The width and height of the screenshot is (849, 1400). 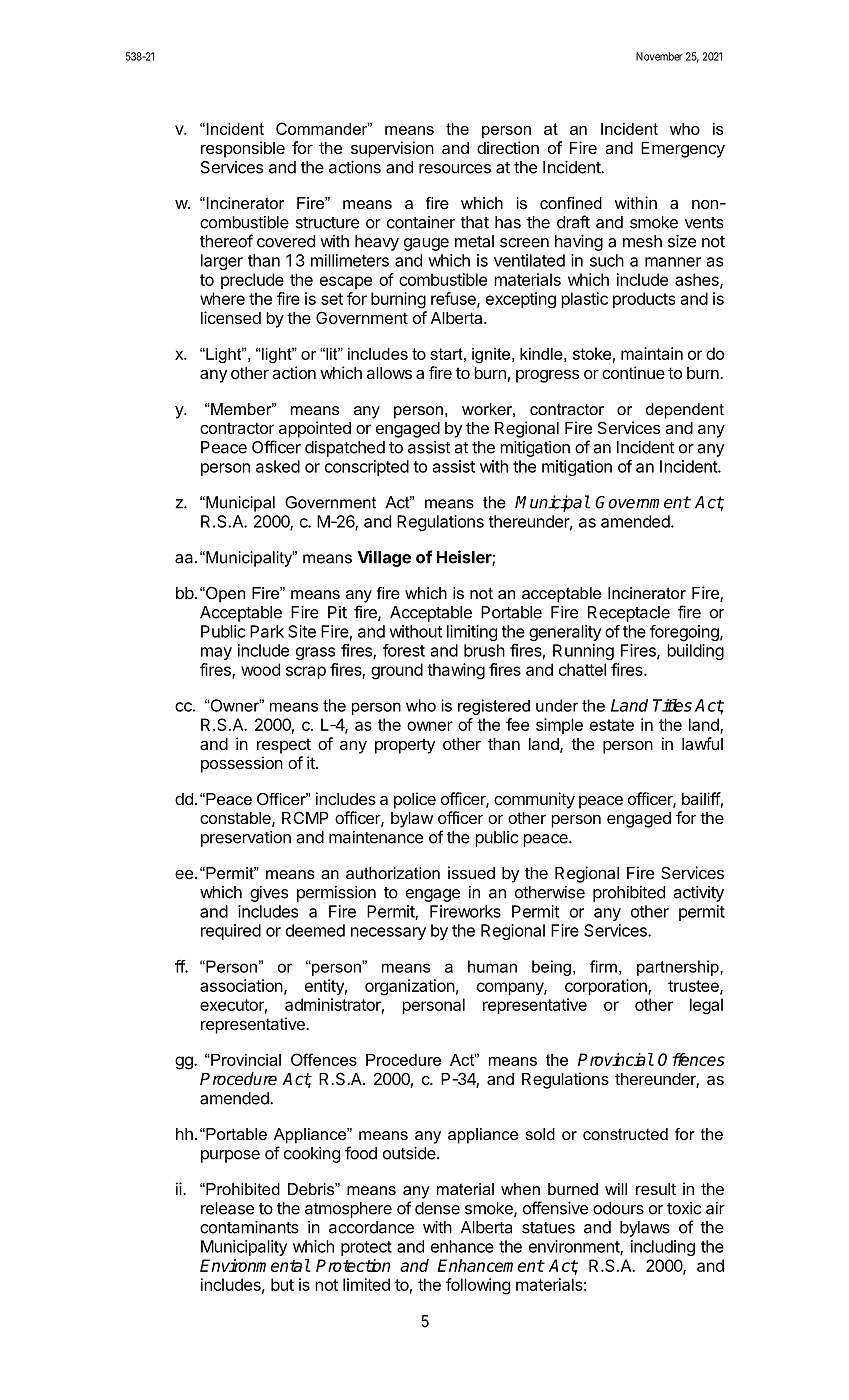 I want to click on Commander, so click(x=323, y=128).
